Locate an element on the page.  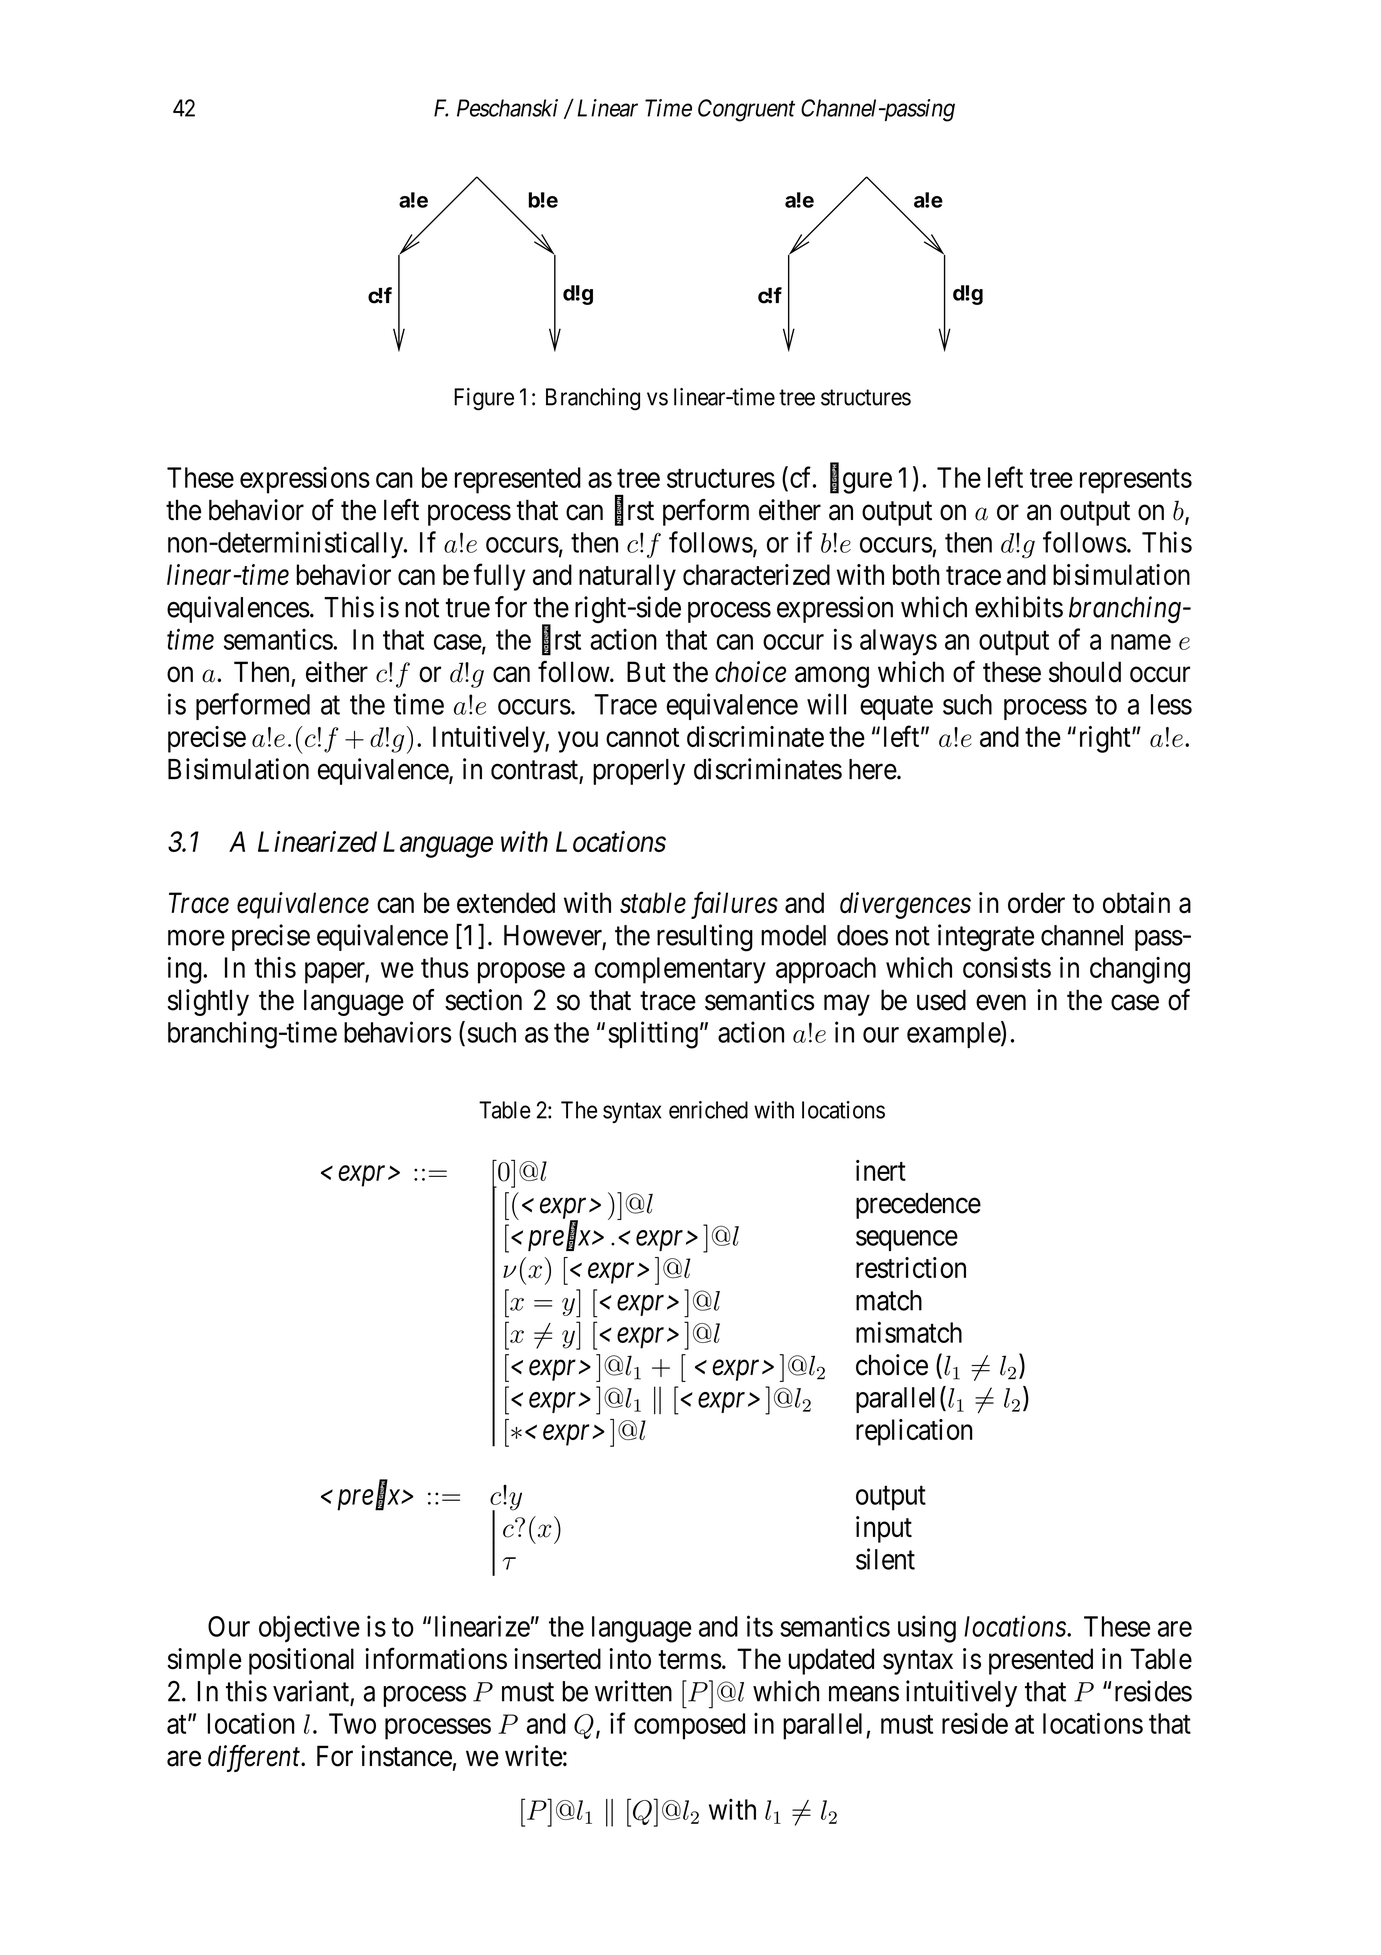
sequence is located at coordinates (907, 1240).
